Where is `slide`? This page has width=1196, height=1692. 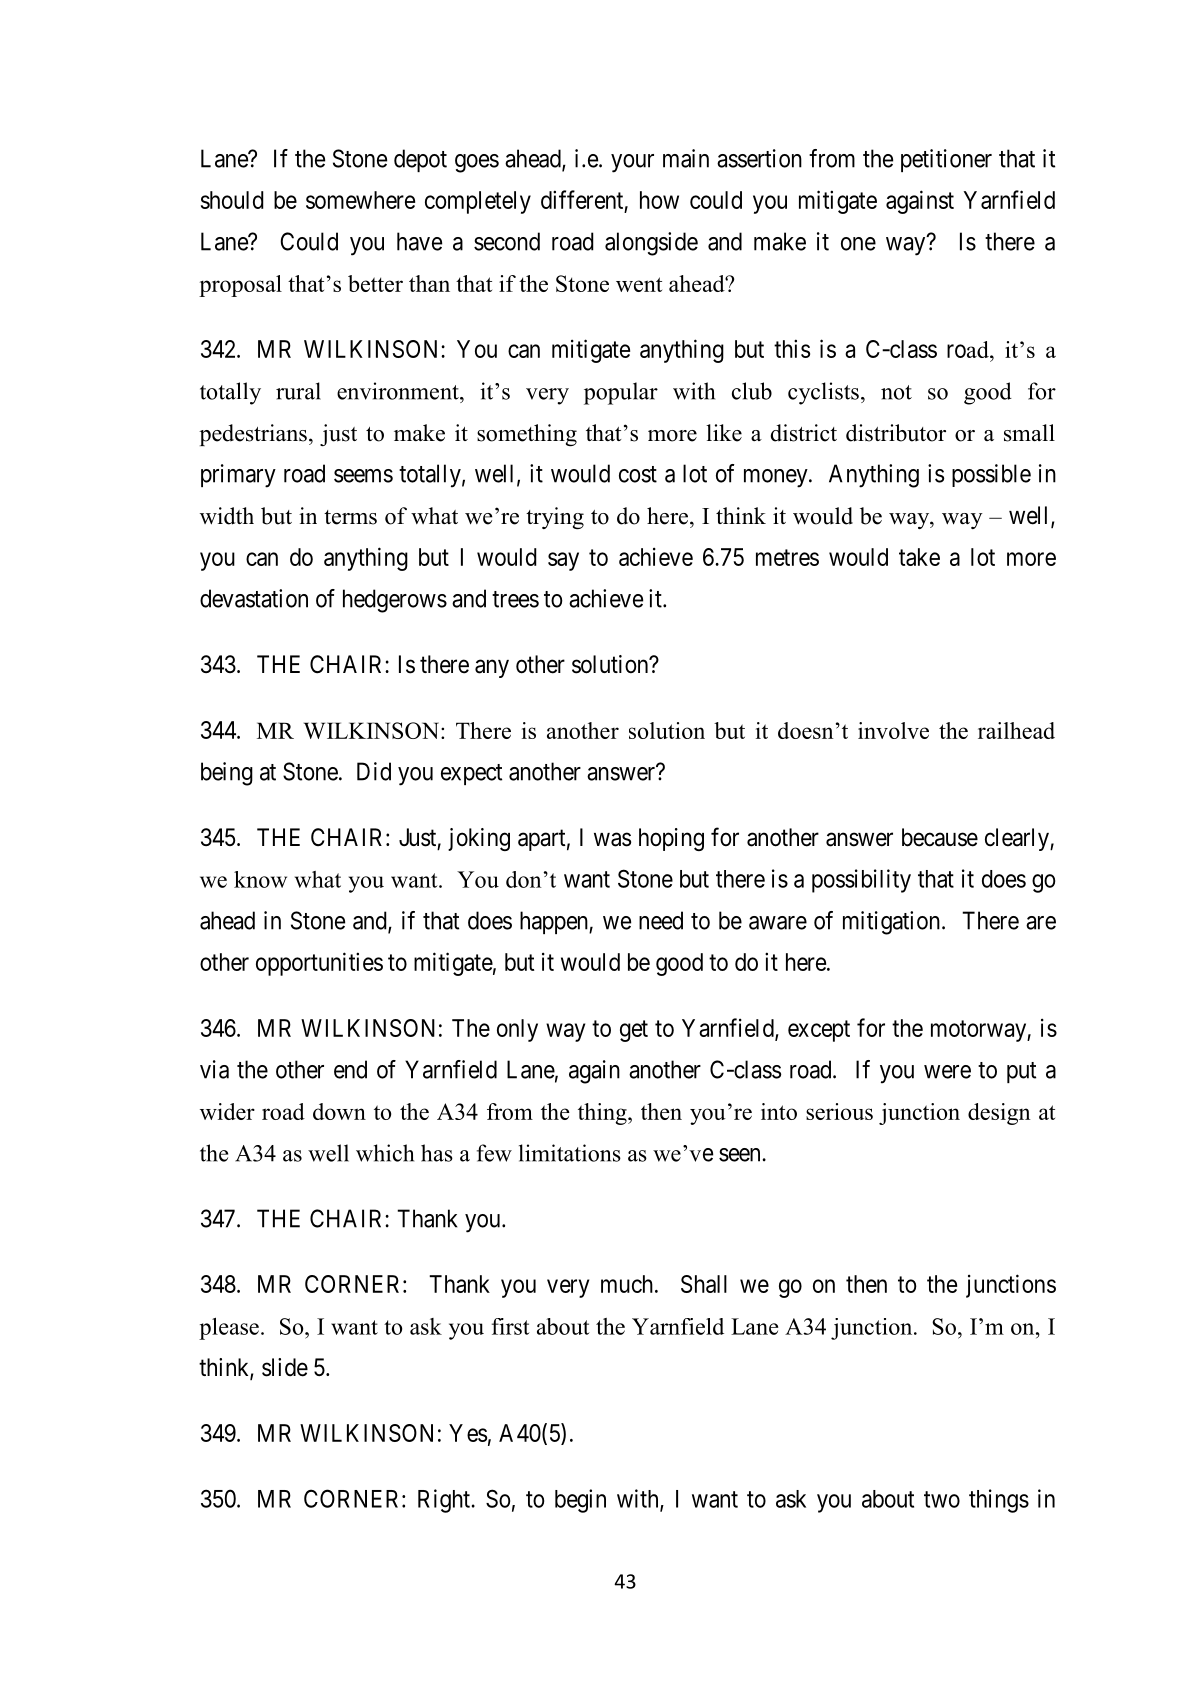
slide is located at coordinates (285, 1367).
